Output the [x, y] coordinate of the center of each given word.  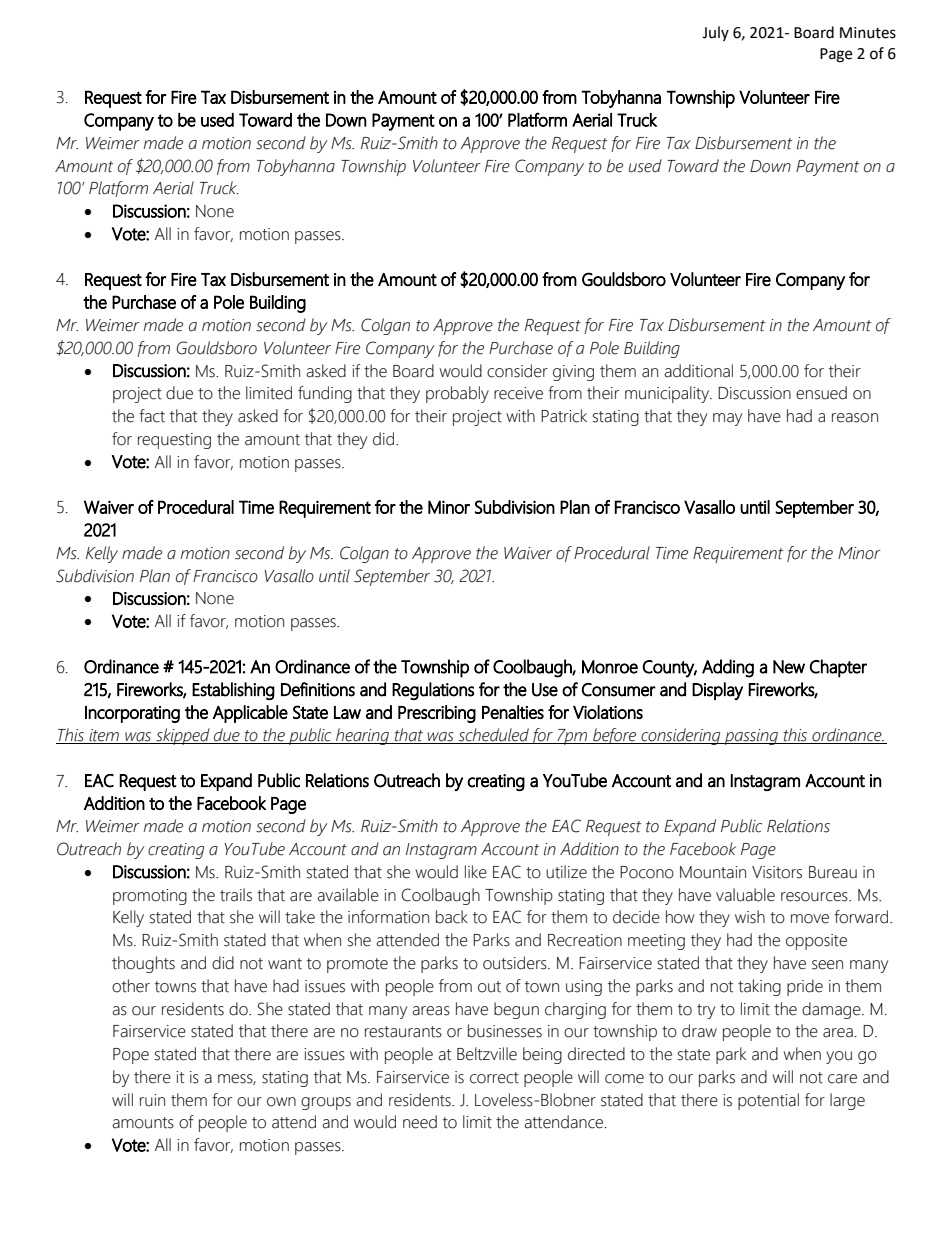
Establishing [233, 691]
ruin [152, 1100]
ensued [821, 393]
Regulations [433, 691]
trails [236, 895]
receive [518, 393]
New [789, 667]
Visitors [777, 872]
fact [152, 416]
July [715, 33]
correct [494, 1078]
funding [325, 394]
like [476, 872]
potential [768, 1101]
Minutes [868, 33]
